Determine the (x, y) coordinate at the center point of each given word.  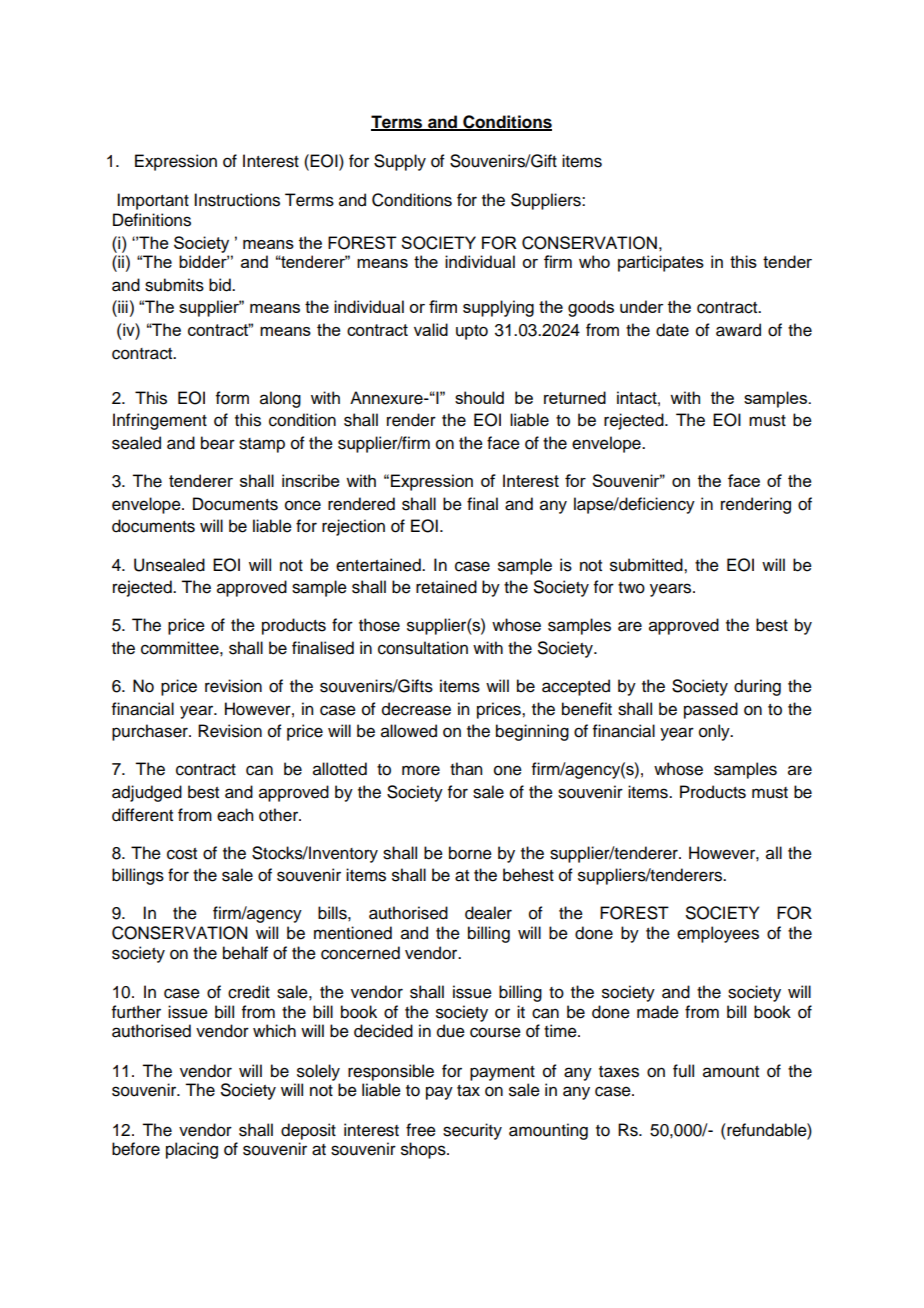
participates (661, 263)
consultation (423, 648)
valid (431, 329)
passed (711, 710)
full (683, 1071)
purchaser (151, 732)
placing (192, 1150)
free (421, 1130)
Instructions (237, 200)
